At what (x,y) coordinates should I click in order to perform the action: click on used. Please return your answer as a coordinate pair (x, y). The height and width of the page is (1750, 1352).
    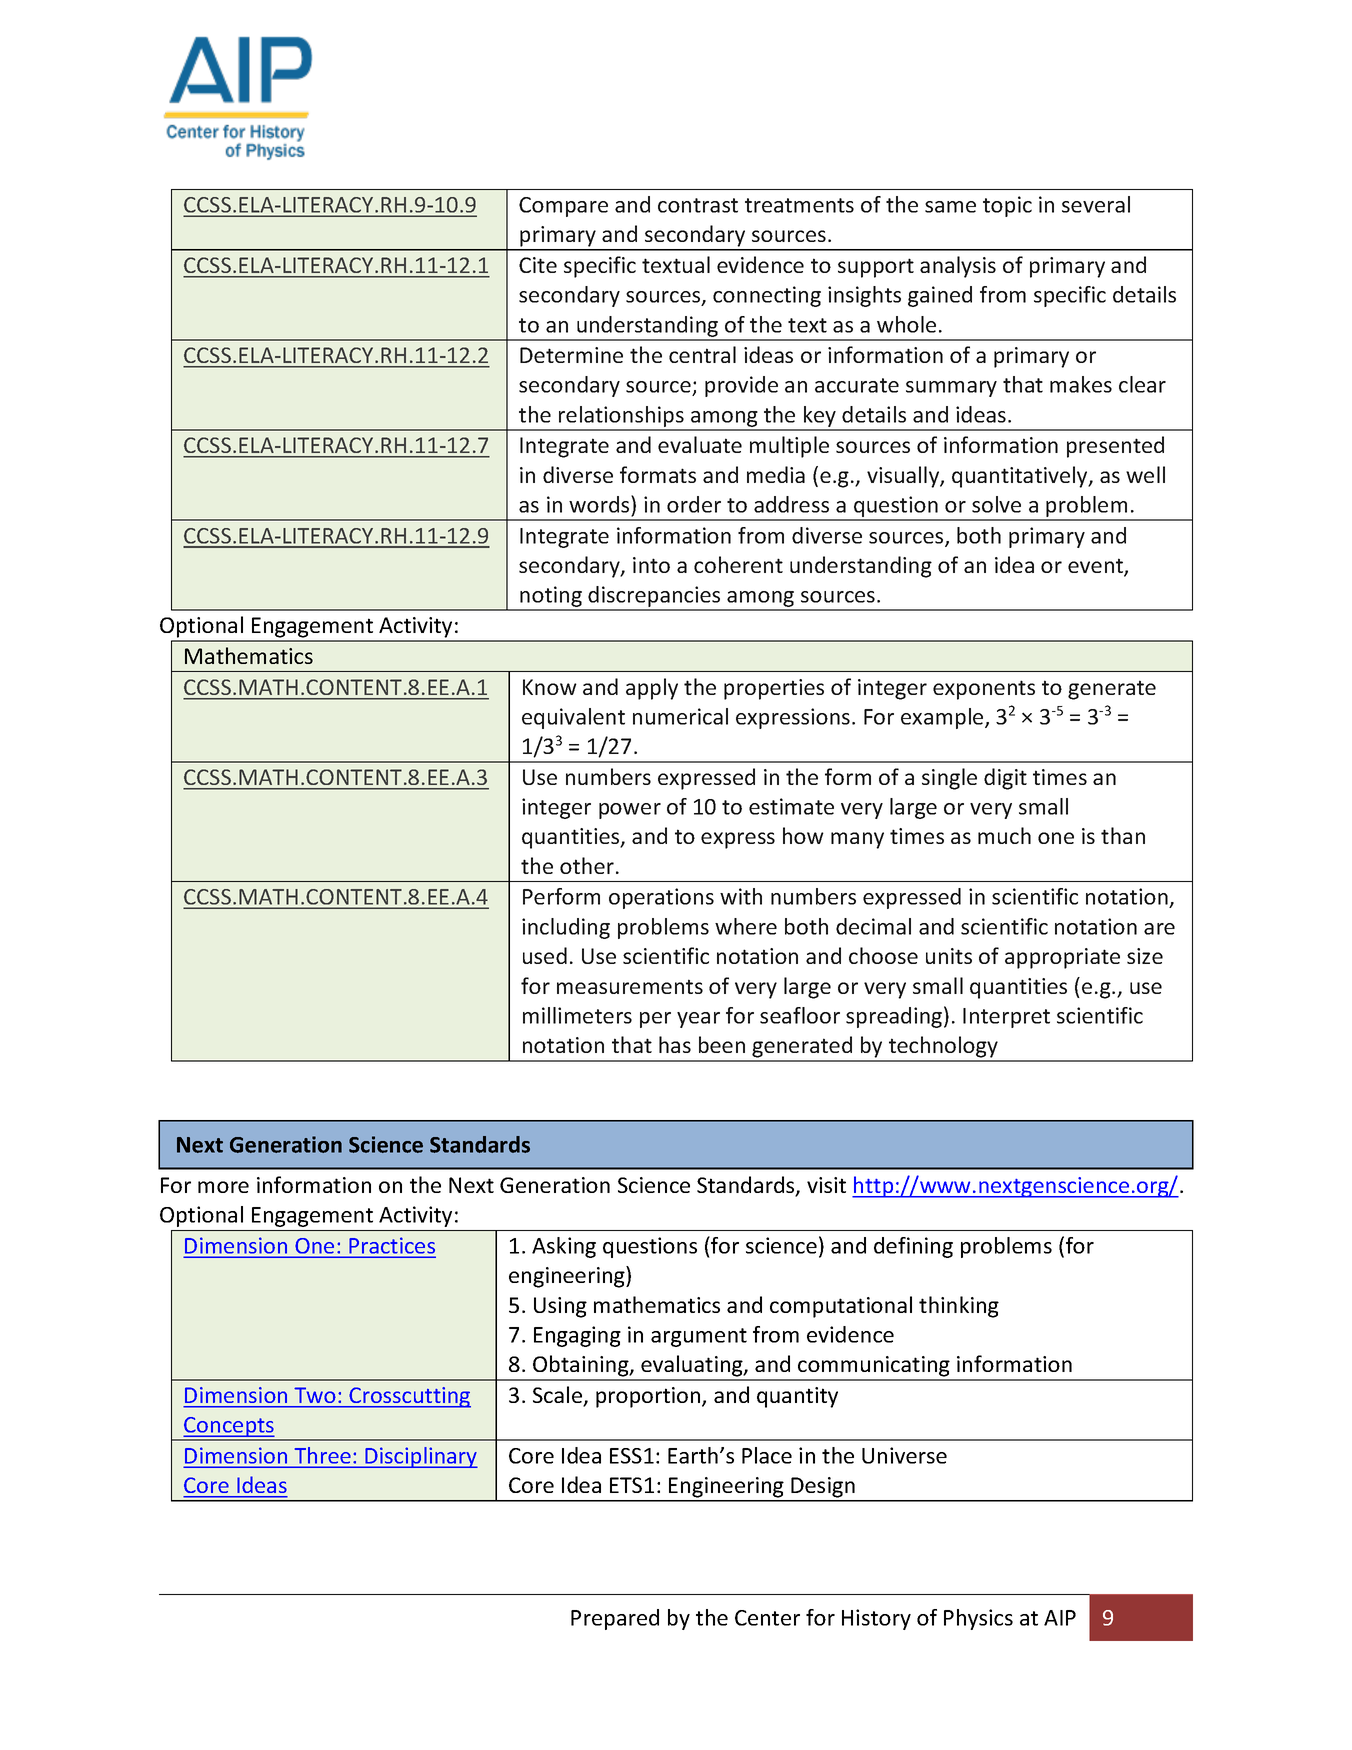
    Looking at the image, I should click on (545, 955).
